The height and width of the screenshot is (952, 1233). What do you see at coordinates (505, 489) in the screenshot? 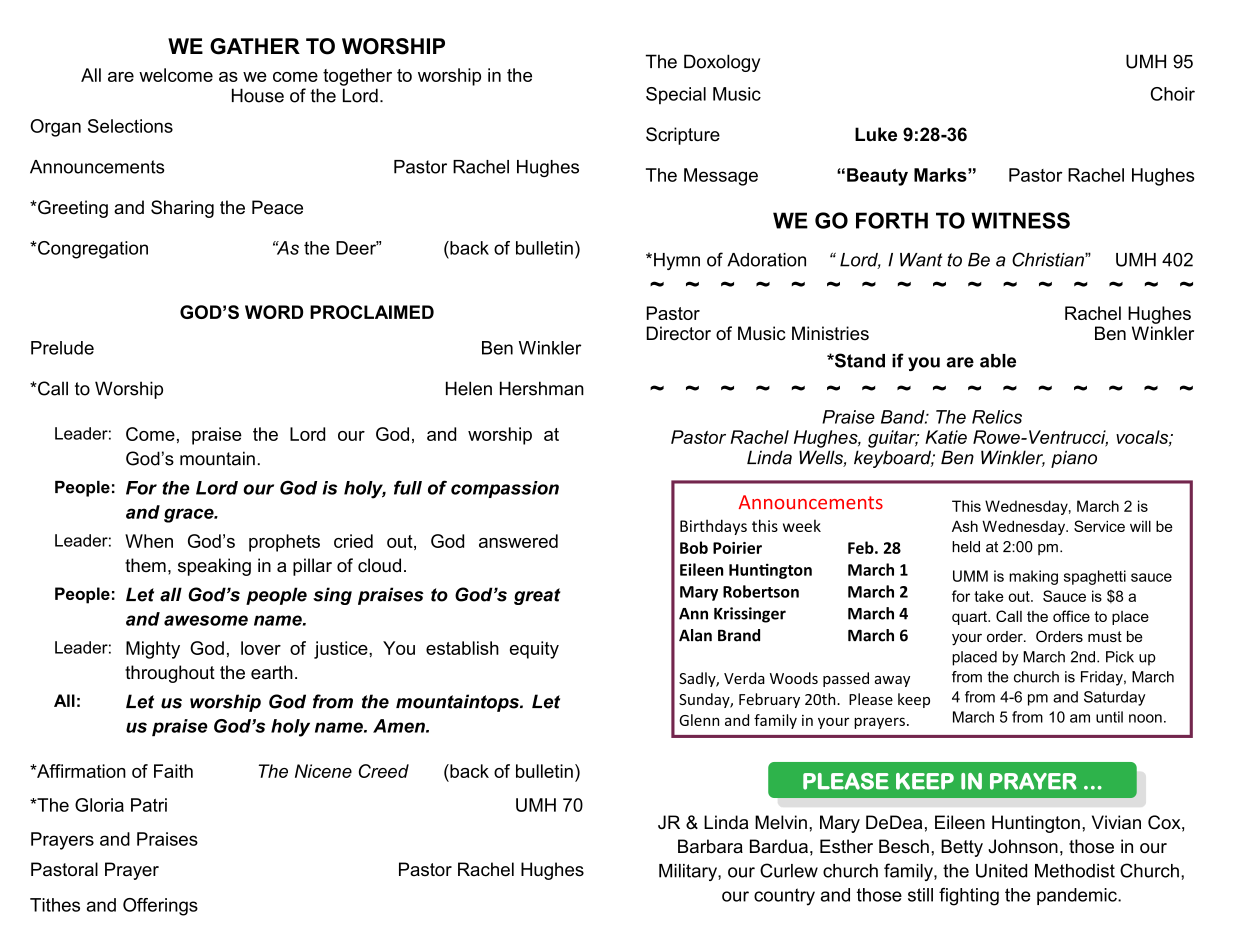
I see `compassion` at bounding box center [505, 489].
